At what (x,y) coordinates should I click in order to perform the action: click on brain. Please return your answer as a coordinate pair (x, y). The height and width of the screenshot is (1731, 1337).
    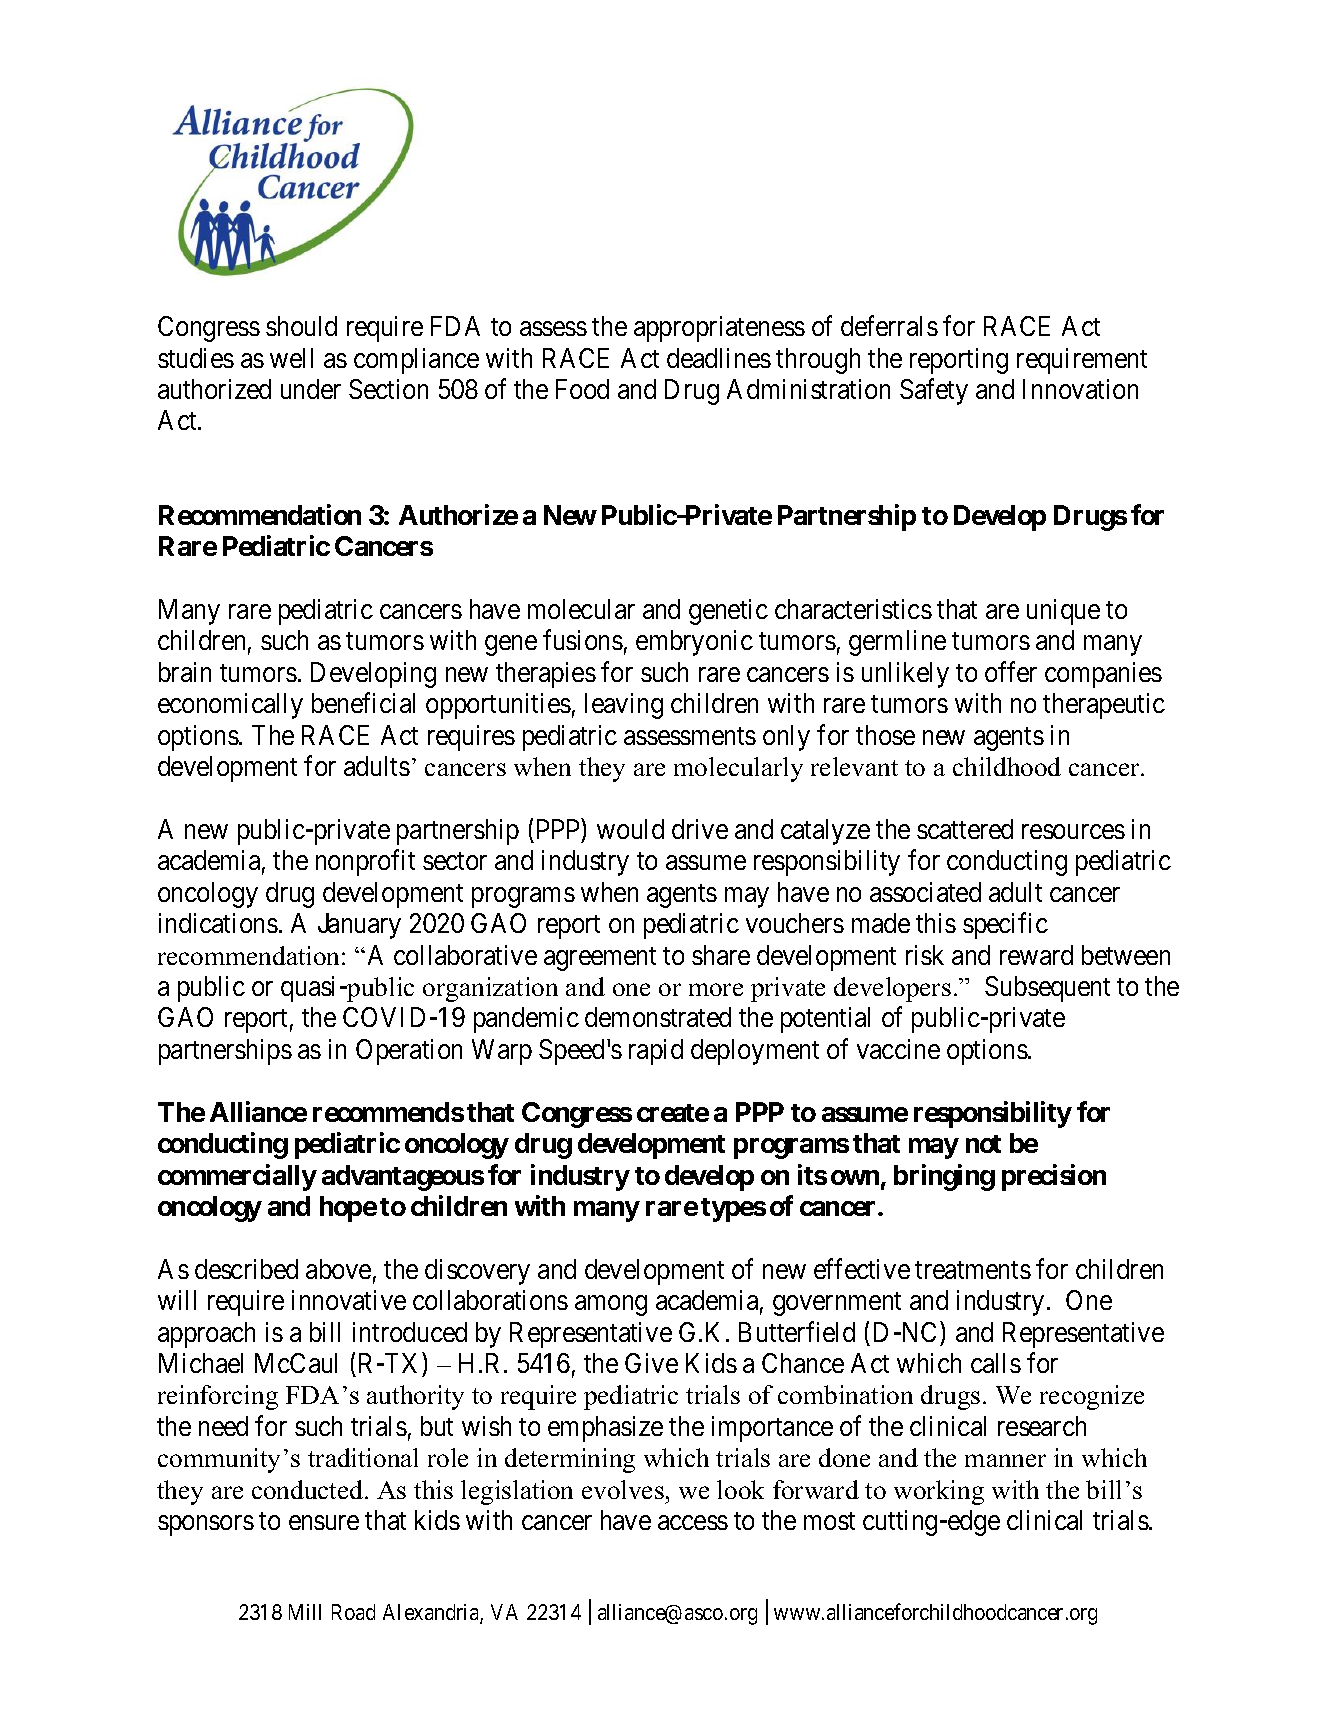
    Looking at the image, I should click on (185, 672).
